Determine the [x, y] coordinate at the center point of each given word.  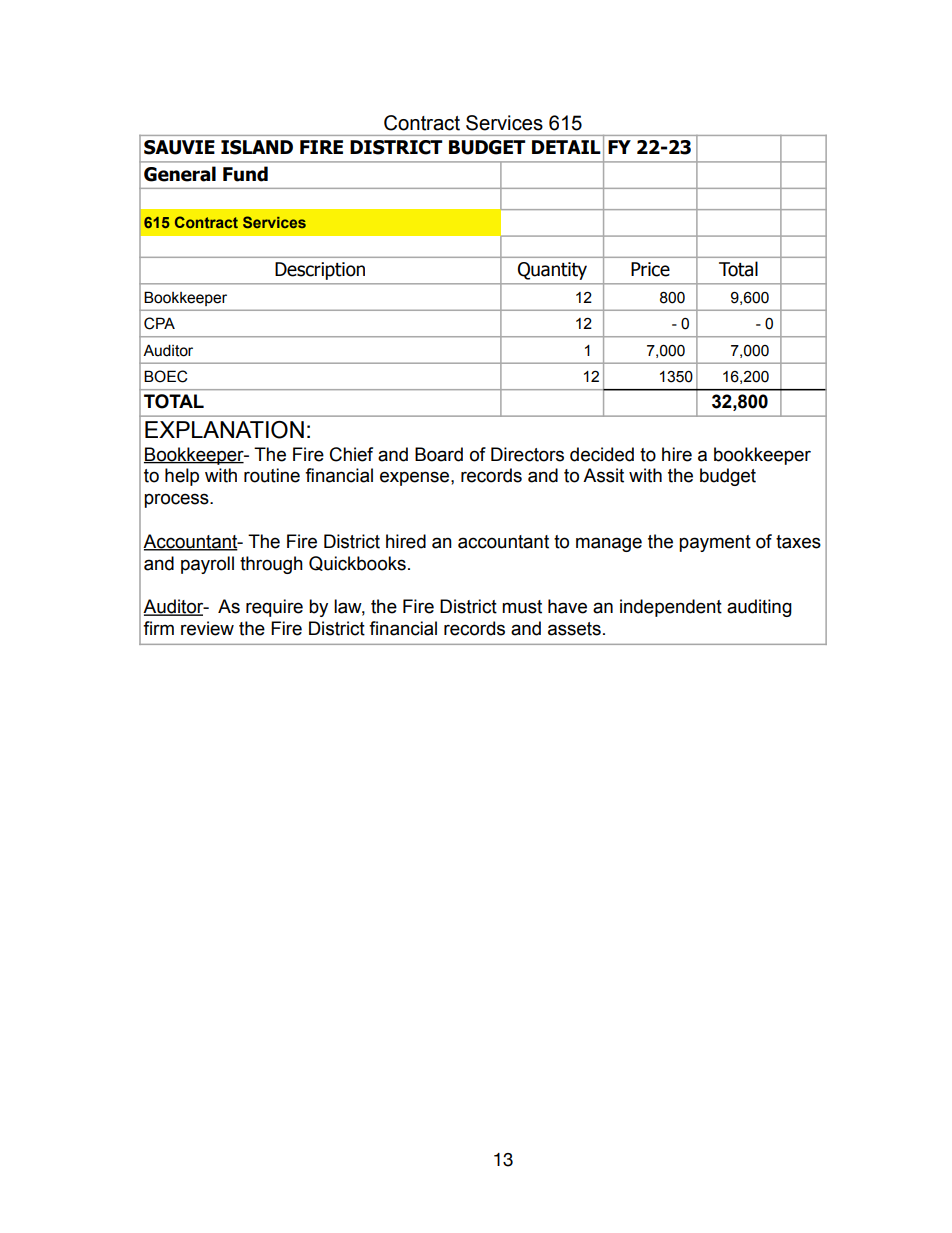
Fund [245, 174]
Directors [527, 454]
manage [609, 544]
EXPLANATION [224, 430]
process [177, 500]
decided [602, 454]
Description [320, 271]
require [274, 608]
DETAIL [566, 147]
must [522, 607]
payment [715, 543]
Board [439, 454]
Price [650, 269]
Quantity [552, 271]
